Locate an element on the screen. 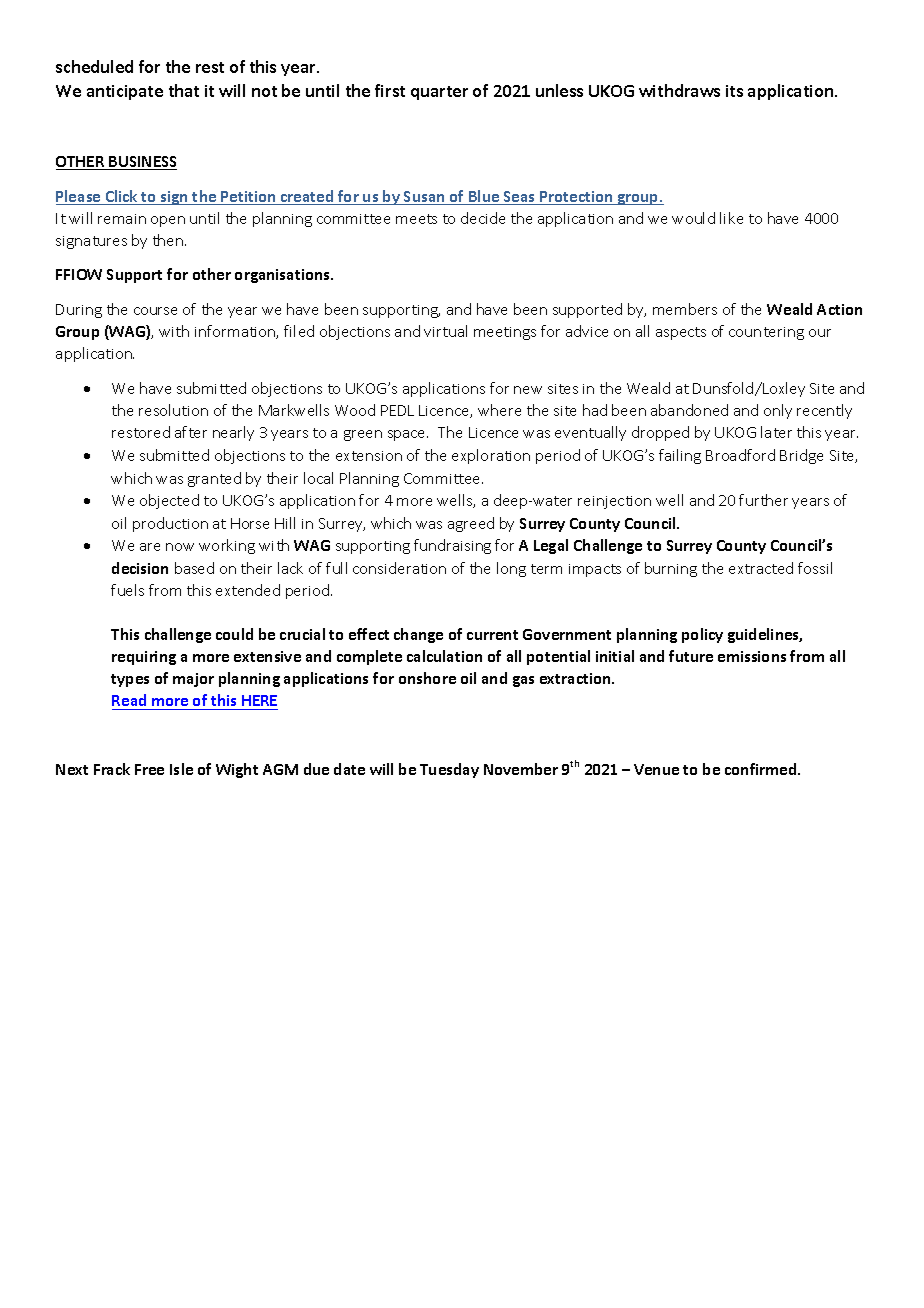 The width and height of the screenshot is (924, 1308). quarter is located at coordinates (439, 93).
